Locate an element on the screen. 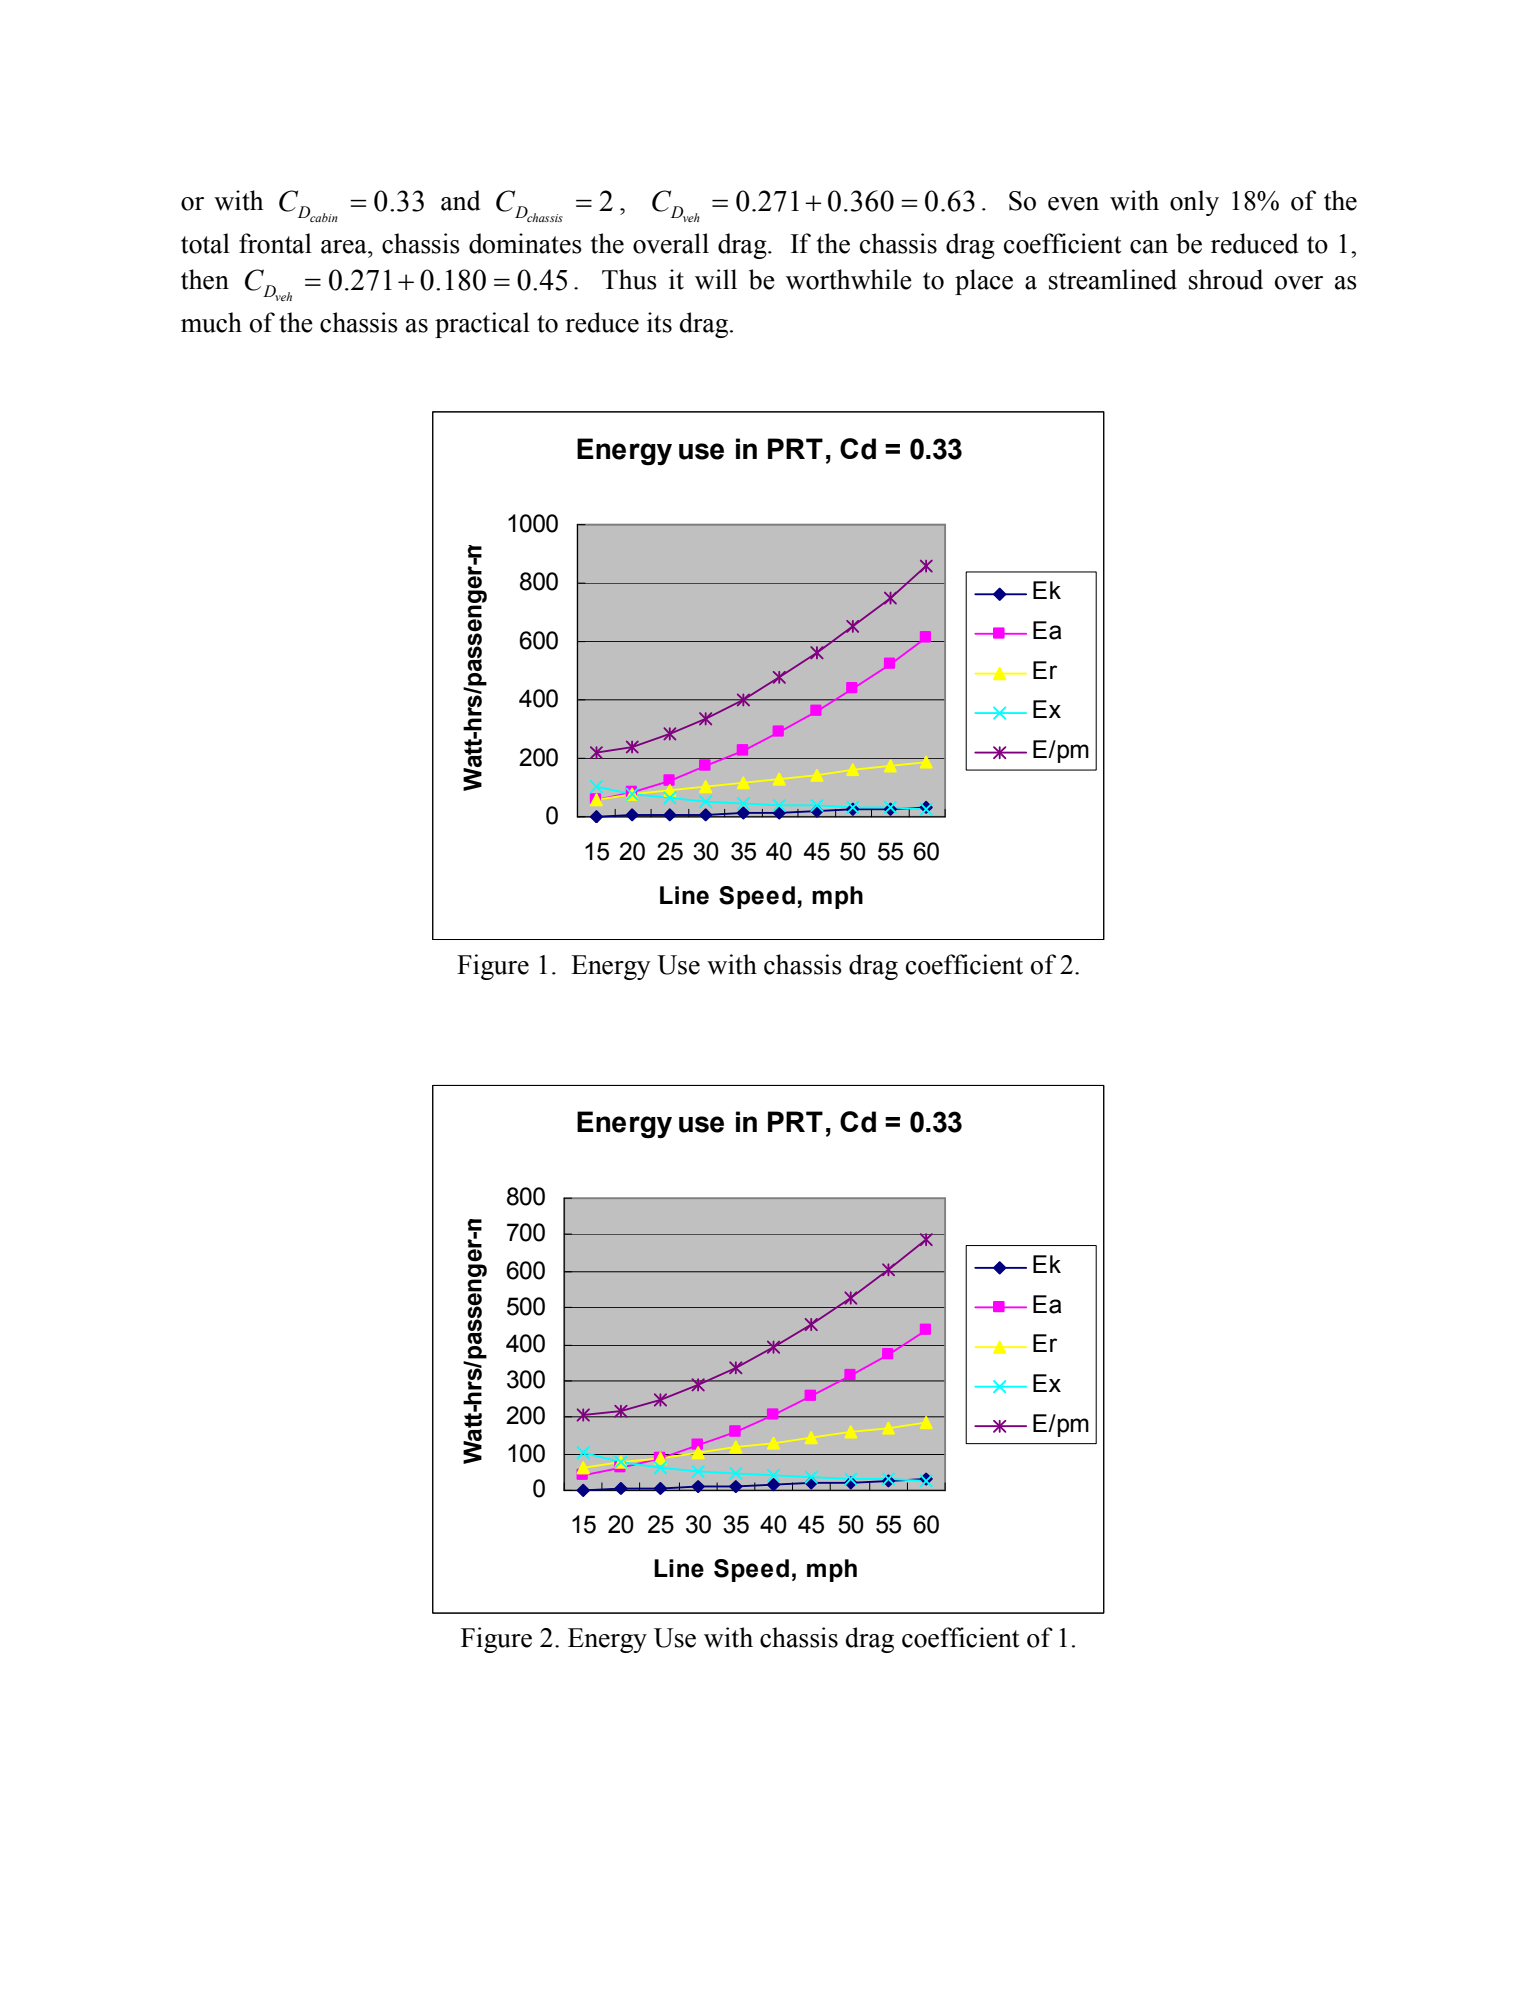  even is located at coordinates (1073, 204).
